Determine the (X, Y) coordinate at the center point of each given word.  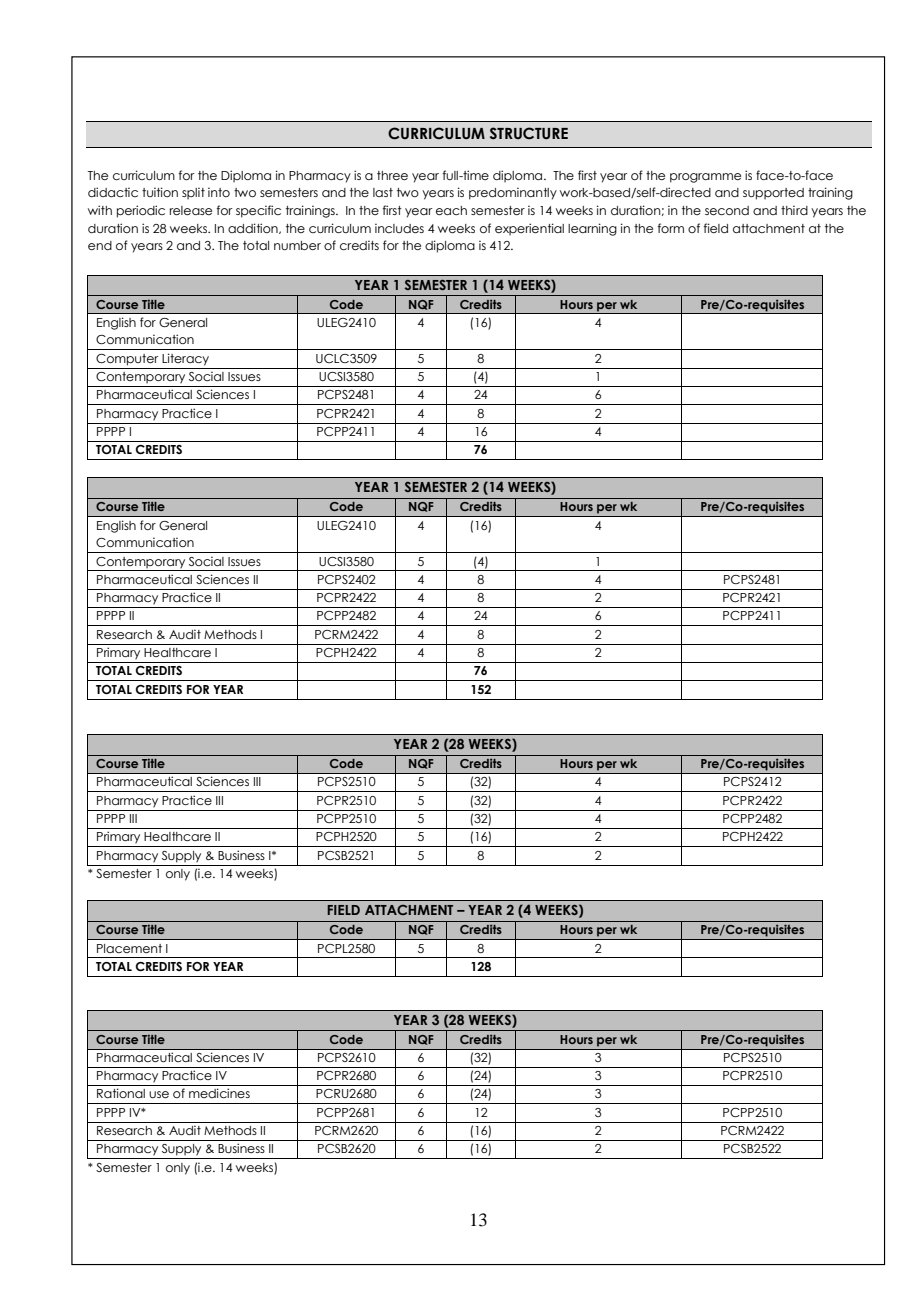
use (159, 1094)
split (193, 193)
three (392, 175)
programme (705, 178)
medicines (219, 1093)
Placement (129, 948)
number (297, 245)
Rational (121, 1093)
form (671, 228)
